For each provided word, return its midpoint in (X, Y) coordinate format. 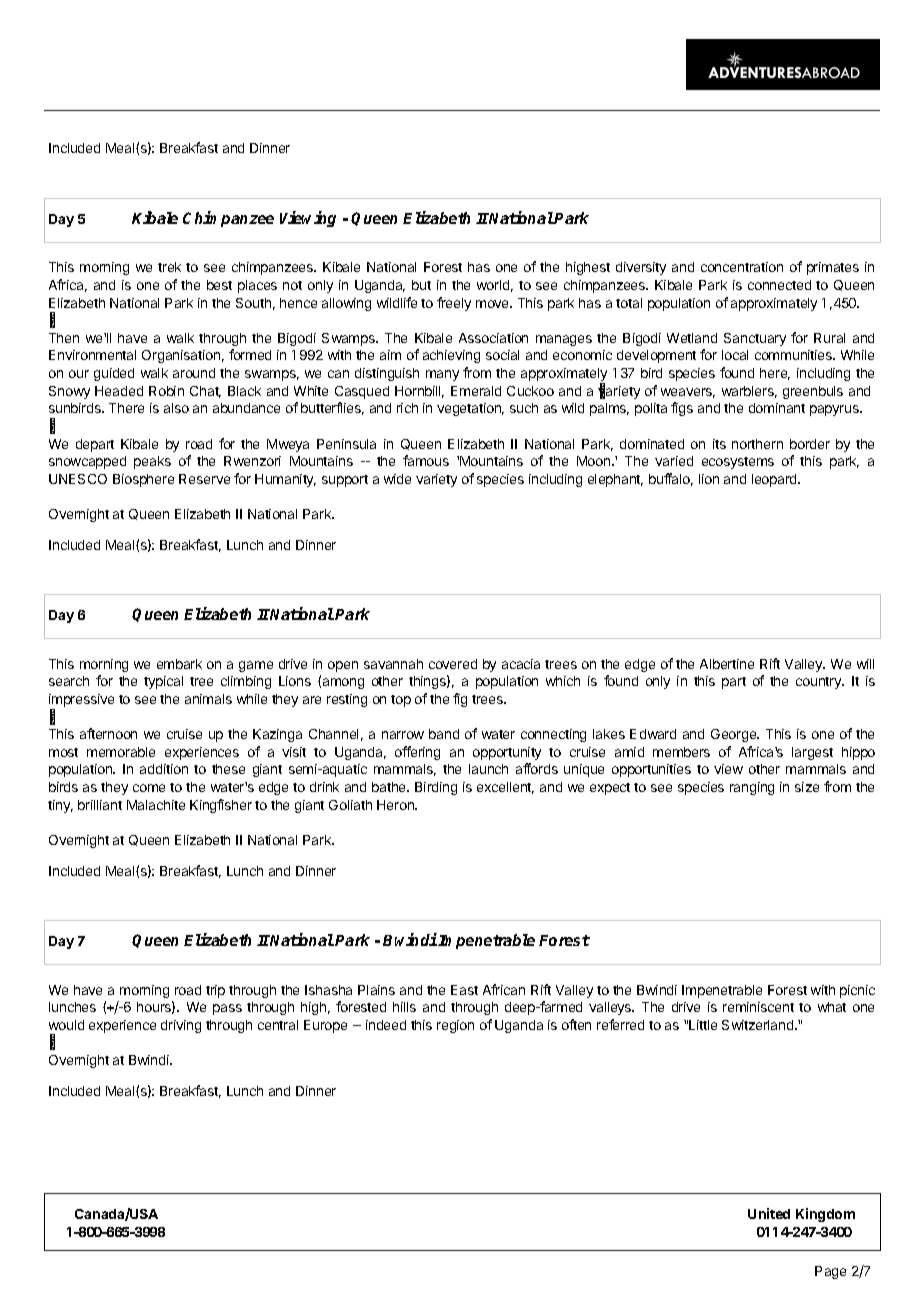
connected (779, 285)
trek (169, 267)
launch (488, 769)
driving (181, 1026)
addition (164, 769)
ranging (752, 788)
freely (454, 304)
